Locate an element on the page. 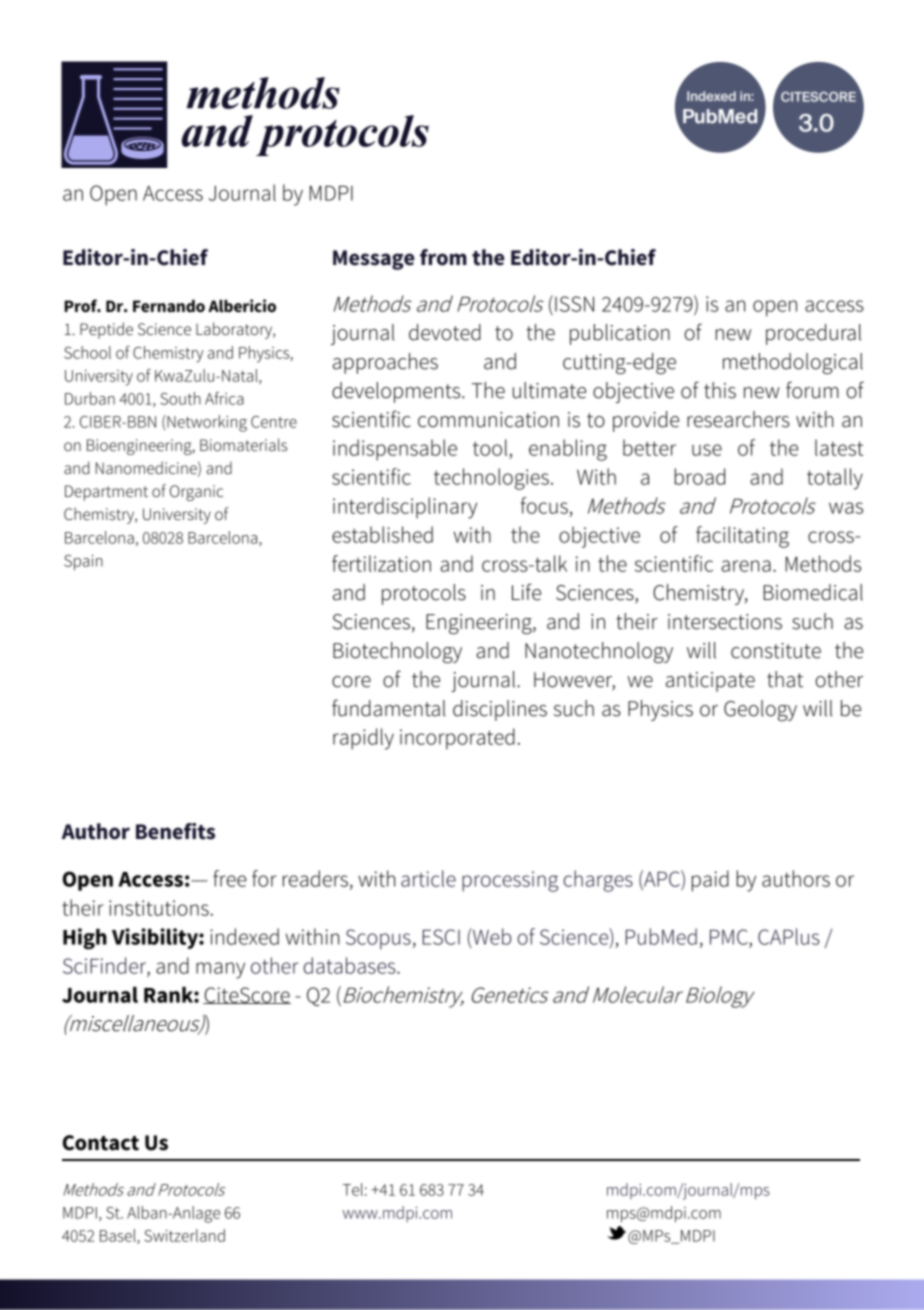 The height and width of the document is (1310, 924). Benefits is located at coordinates (175, 831).
